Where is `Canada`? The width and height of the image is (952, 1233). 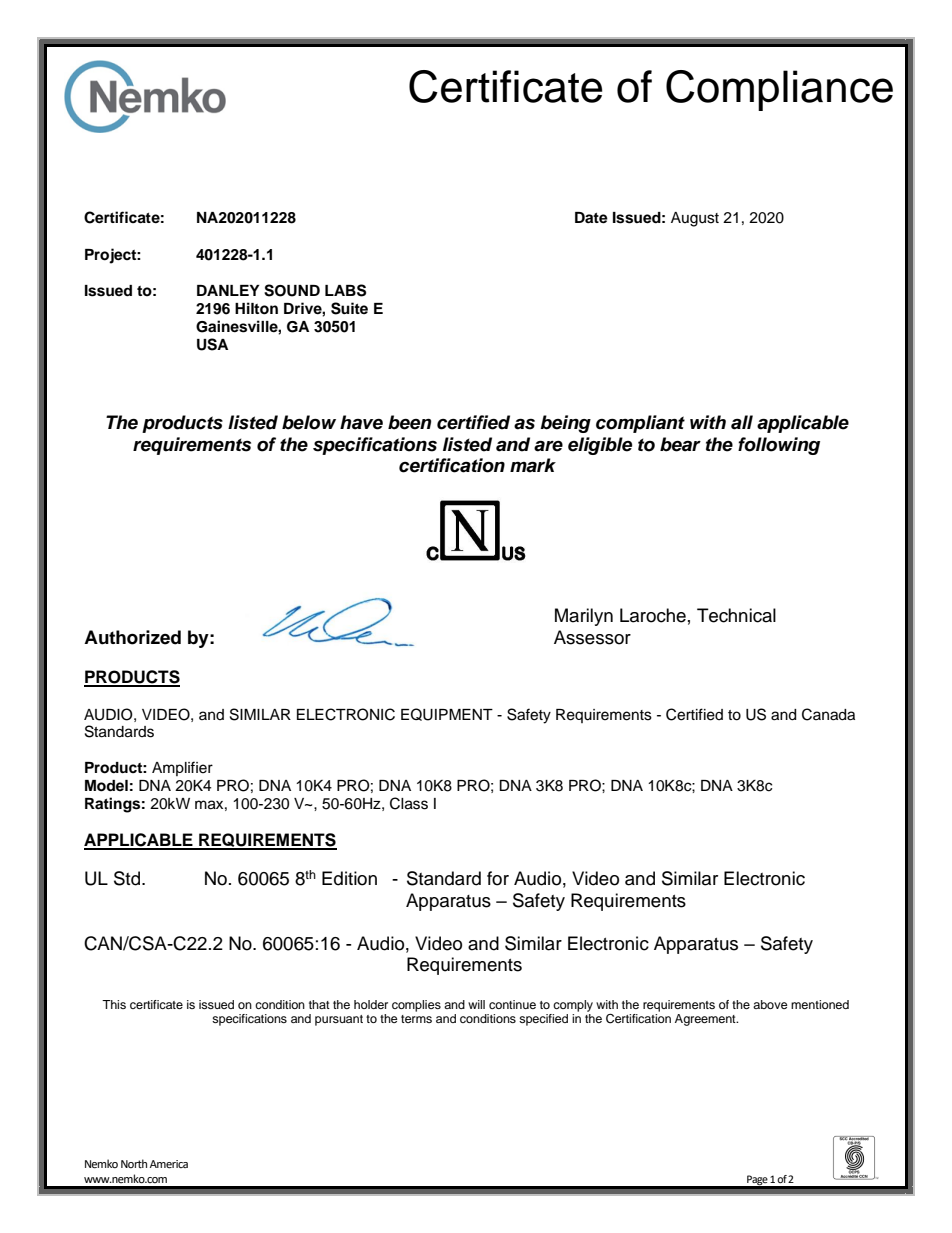
Canada is located at coordinates (828, 714).
